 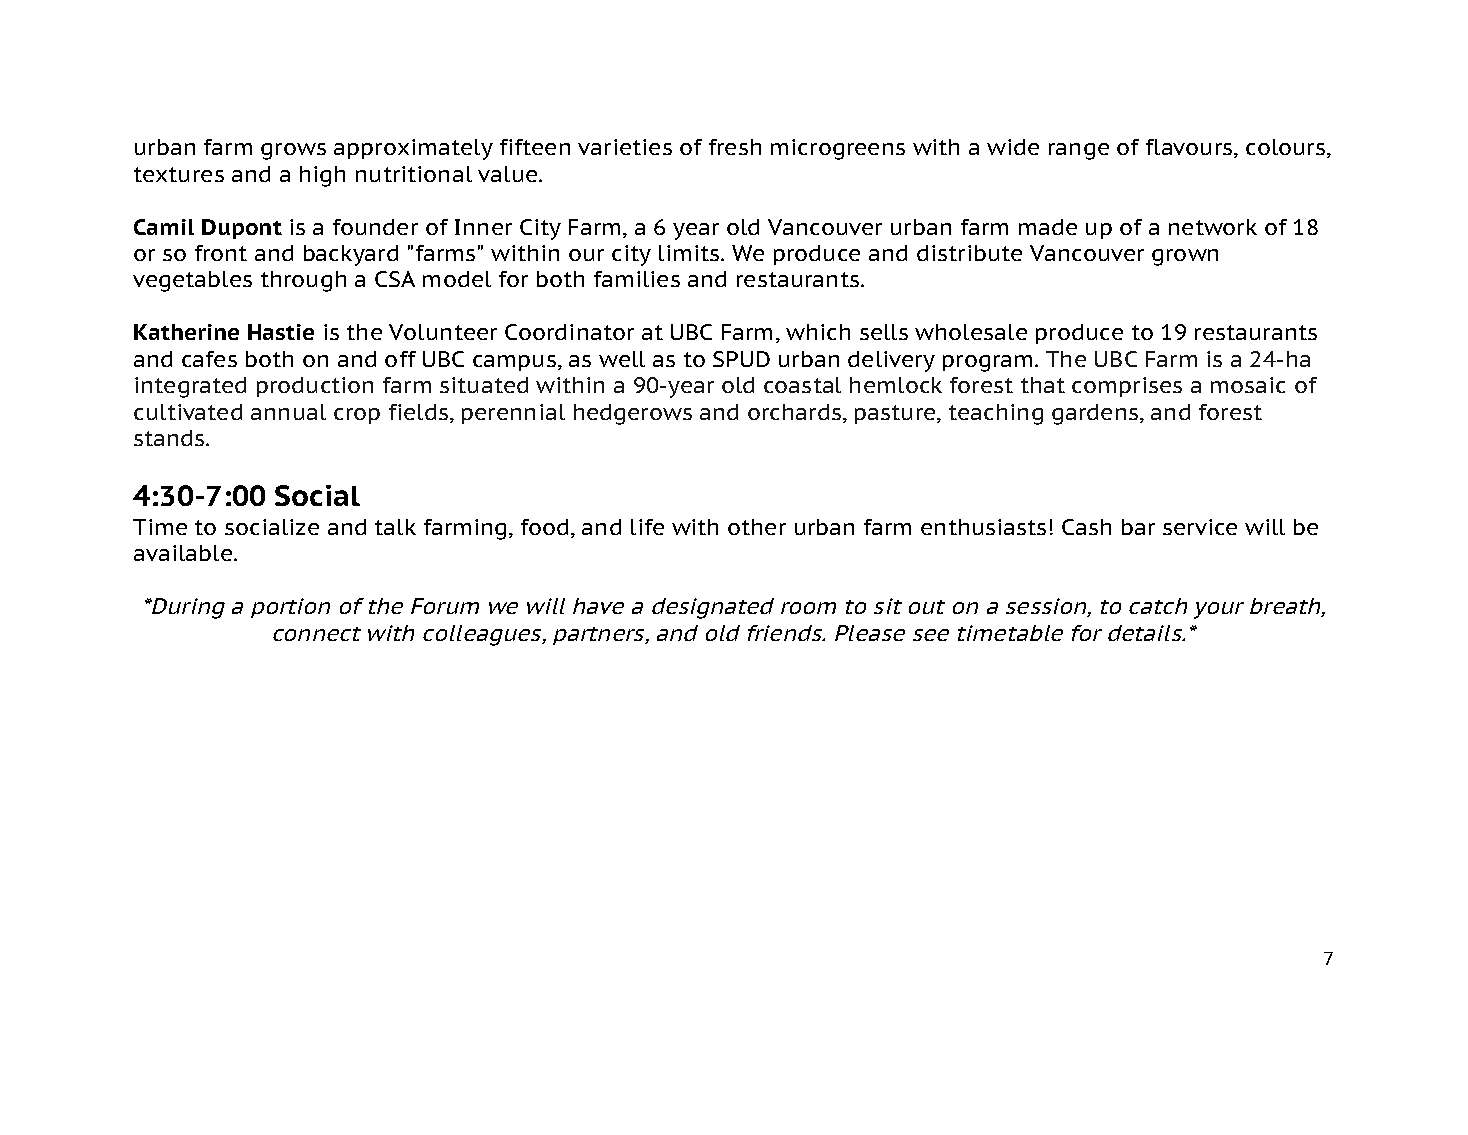 What do you see at coordinates (818, 332) in the screenshot?
I see `which` at bounding box center [818, 332].
